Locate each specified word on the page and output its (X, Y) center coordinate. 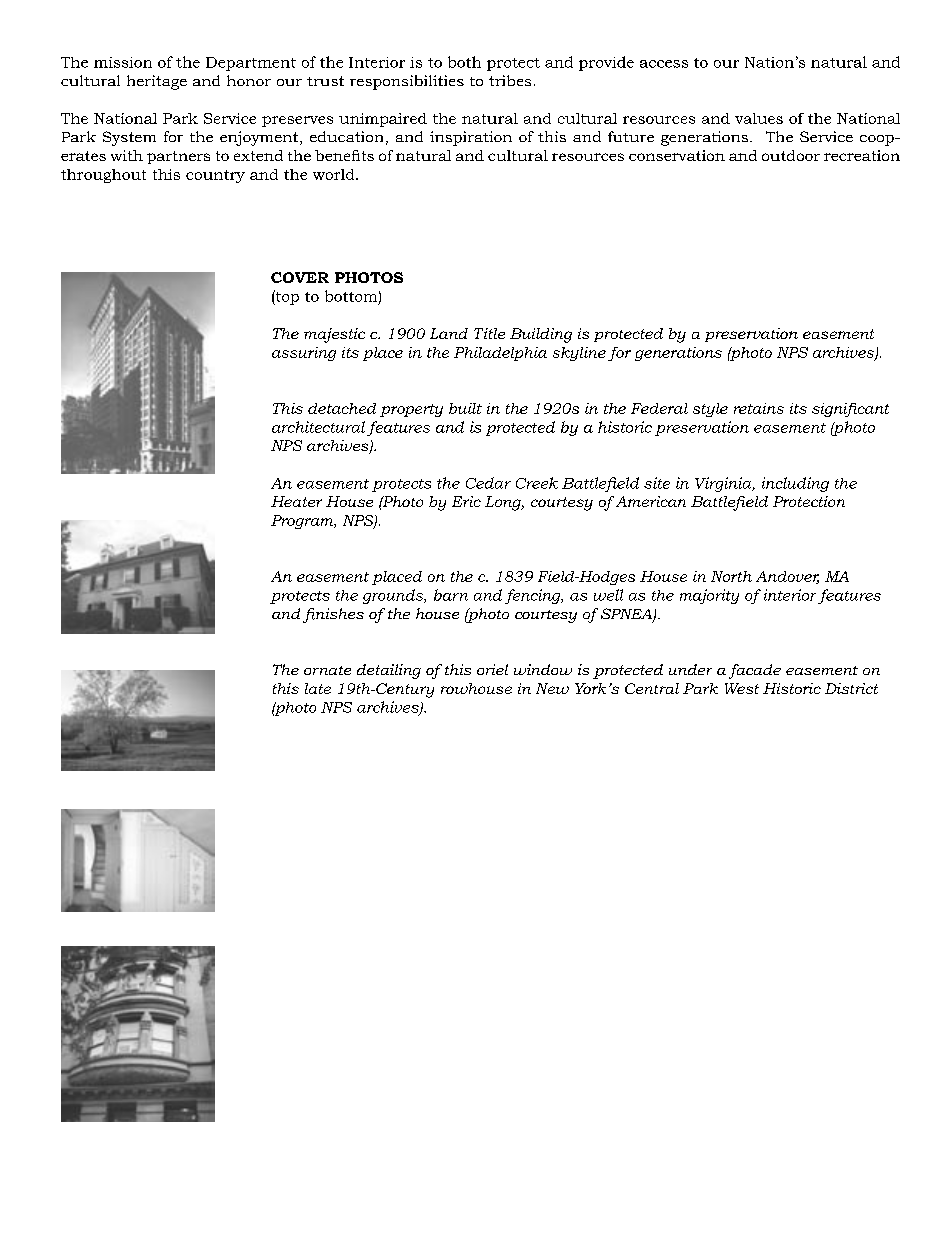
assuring (304, 354)
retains (759, 408)
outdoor (791, 155)
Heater (296, 501)
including (795, 484)
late (318, 688)
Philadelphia (500, 354)
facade (755, 671)
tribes (510, 80)
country (215, 176)
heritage (157, 82)
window (543, 669)
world (335, 174)
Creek (537, 483)
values (759, 118)
